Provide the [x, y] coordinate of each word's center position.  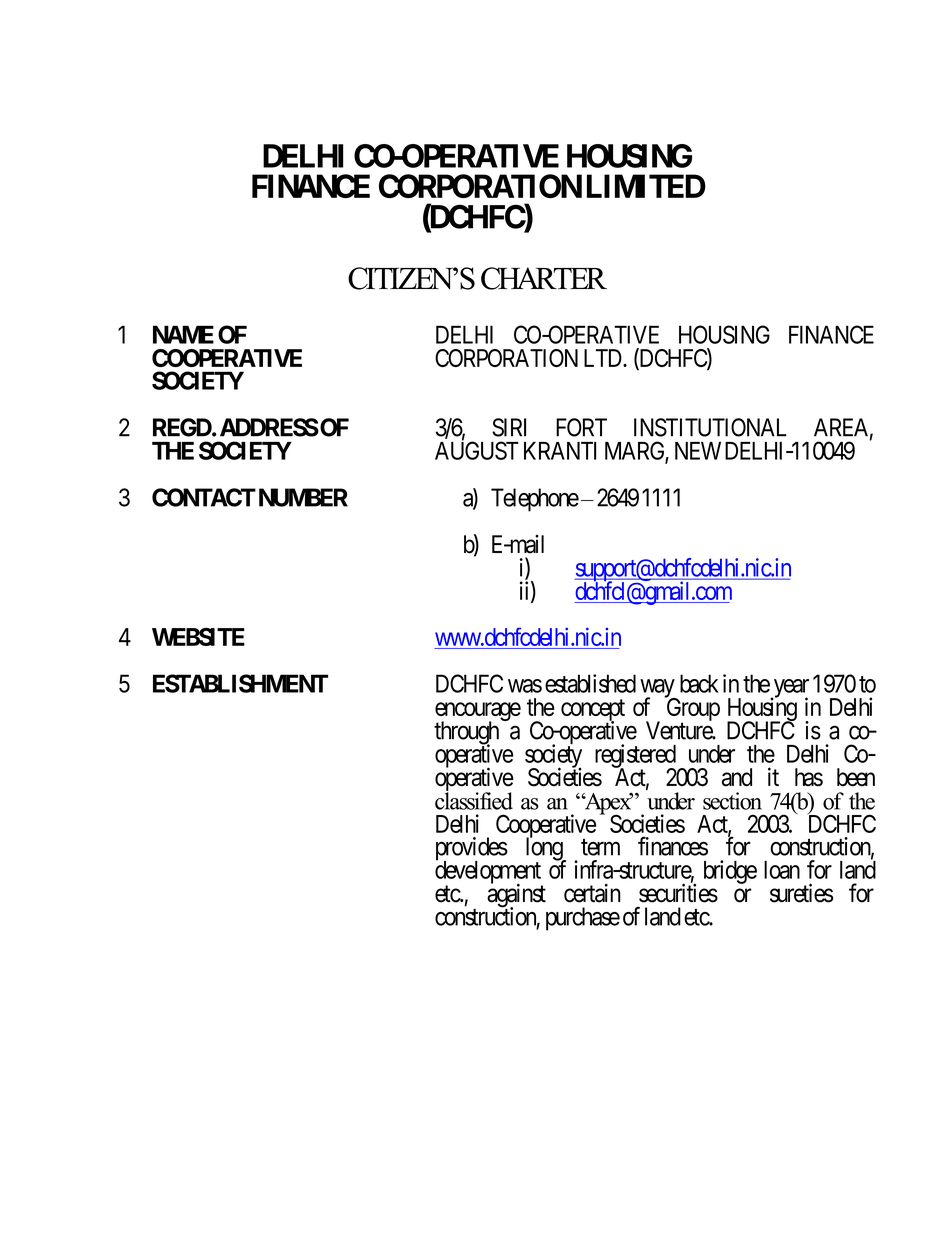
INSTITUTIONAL [710, 427]
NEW [698, 451]
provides [472, 850]
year [790, 689]
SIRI [509, 427]
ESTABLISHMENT [240, 683]
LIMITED [646, 186]
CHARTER [544, 278]
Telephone [535, 500]
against [516, 896]
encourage [478, 713]
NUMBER [303, 497]
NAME [183, 334]
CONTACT [204, 497]
